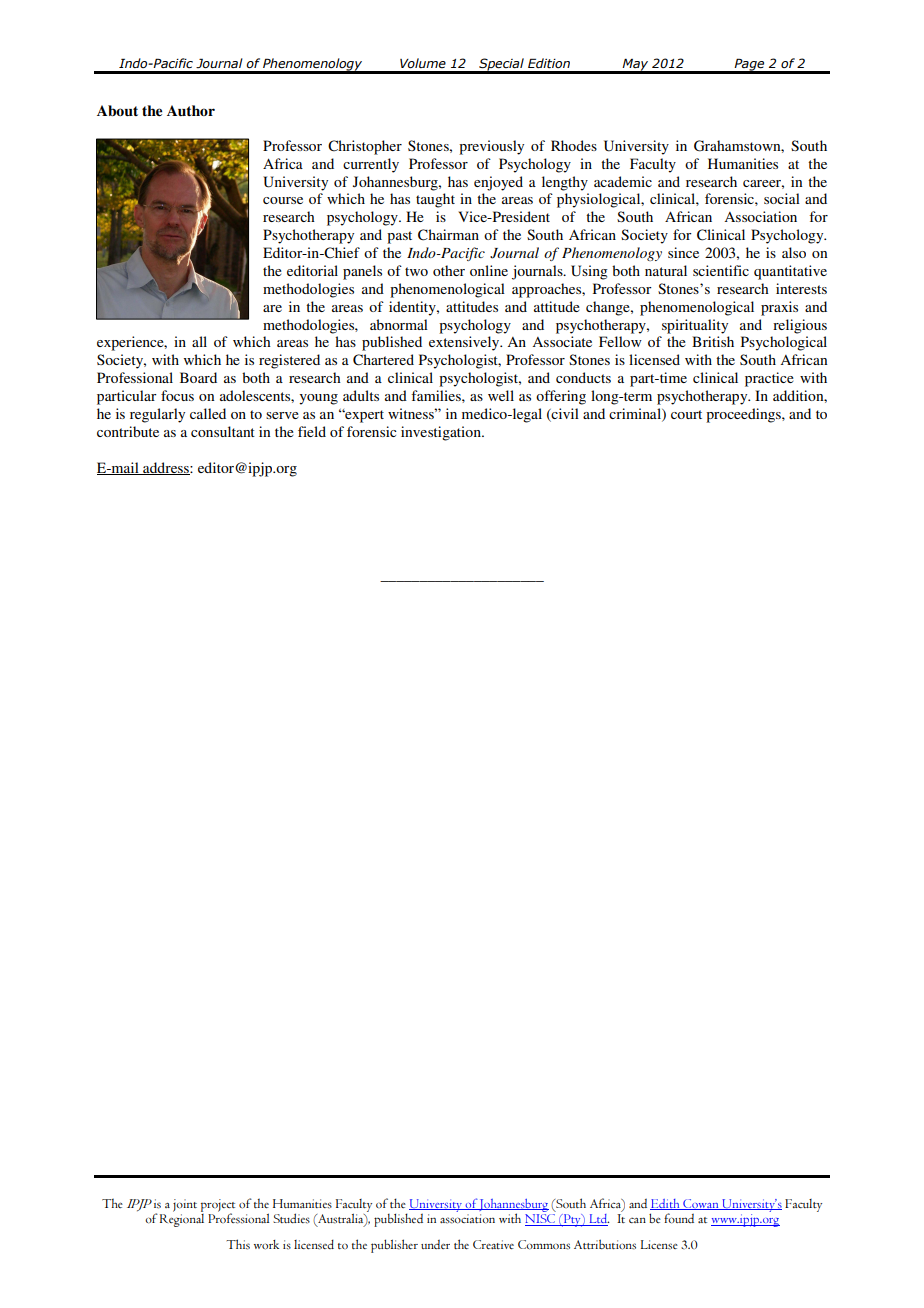  I want to click on Cowan, so click(701, 1204).
